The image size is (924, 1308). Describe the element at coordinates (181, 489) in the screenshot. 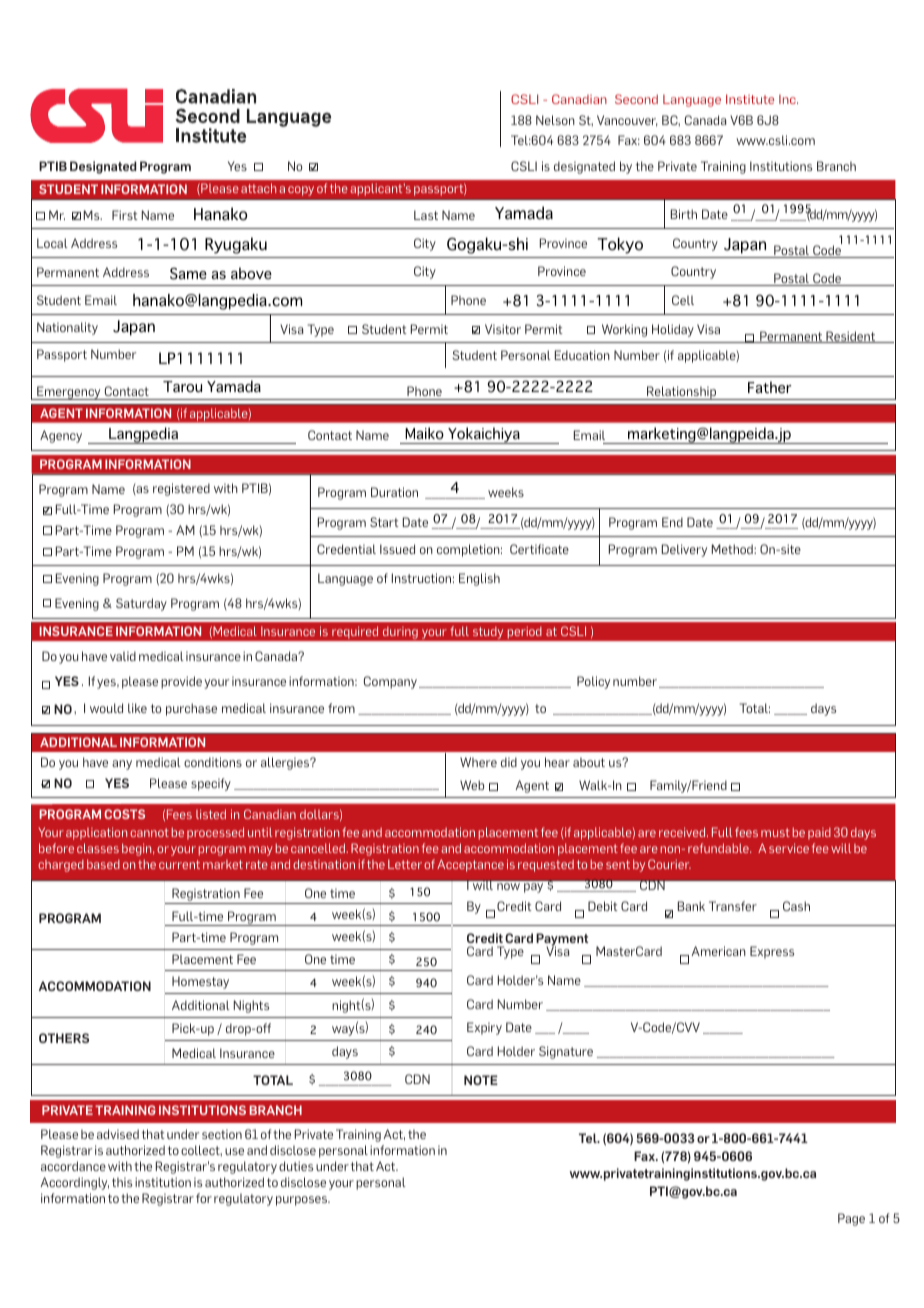

I see `registered` at that location.
